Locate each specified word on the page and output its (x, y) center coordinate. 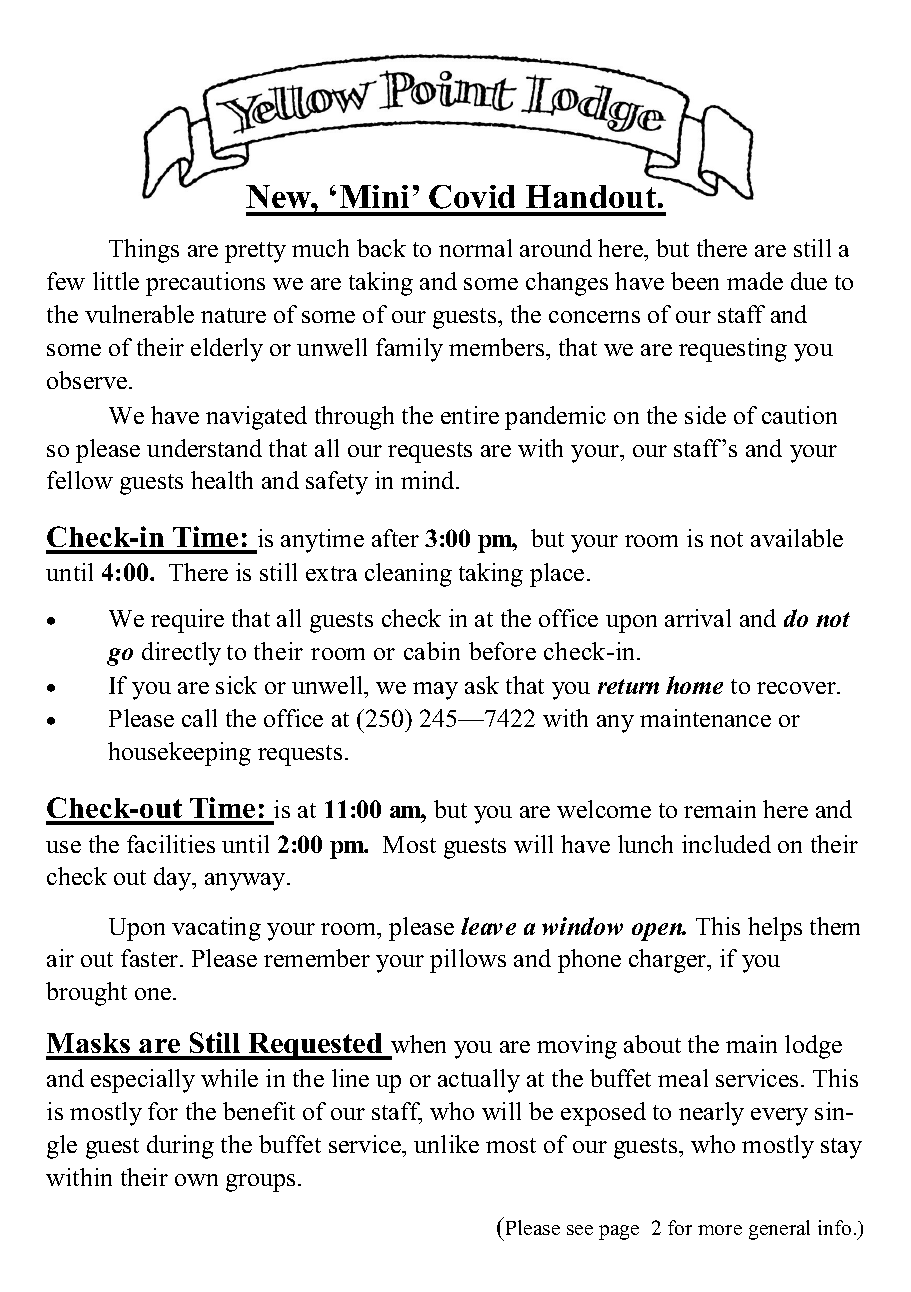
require (187, 621)
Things (144, 251)
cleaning (408, 575)
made (755, 281)
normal (475, 248)
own (196, 1180)
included (726, 844)
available (797, 538)
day (174, 879)
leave (488, 926)
